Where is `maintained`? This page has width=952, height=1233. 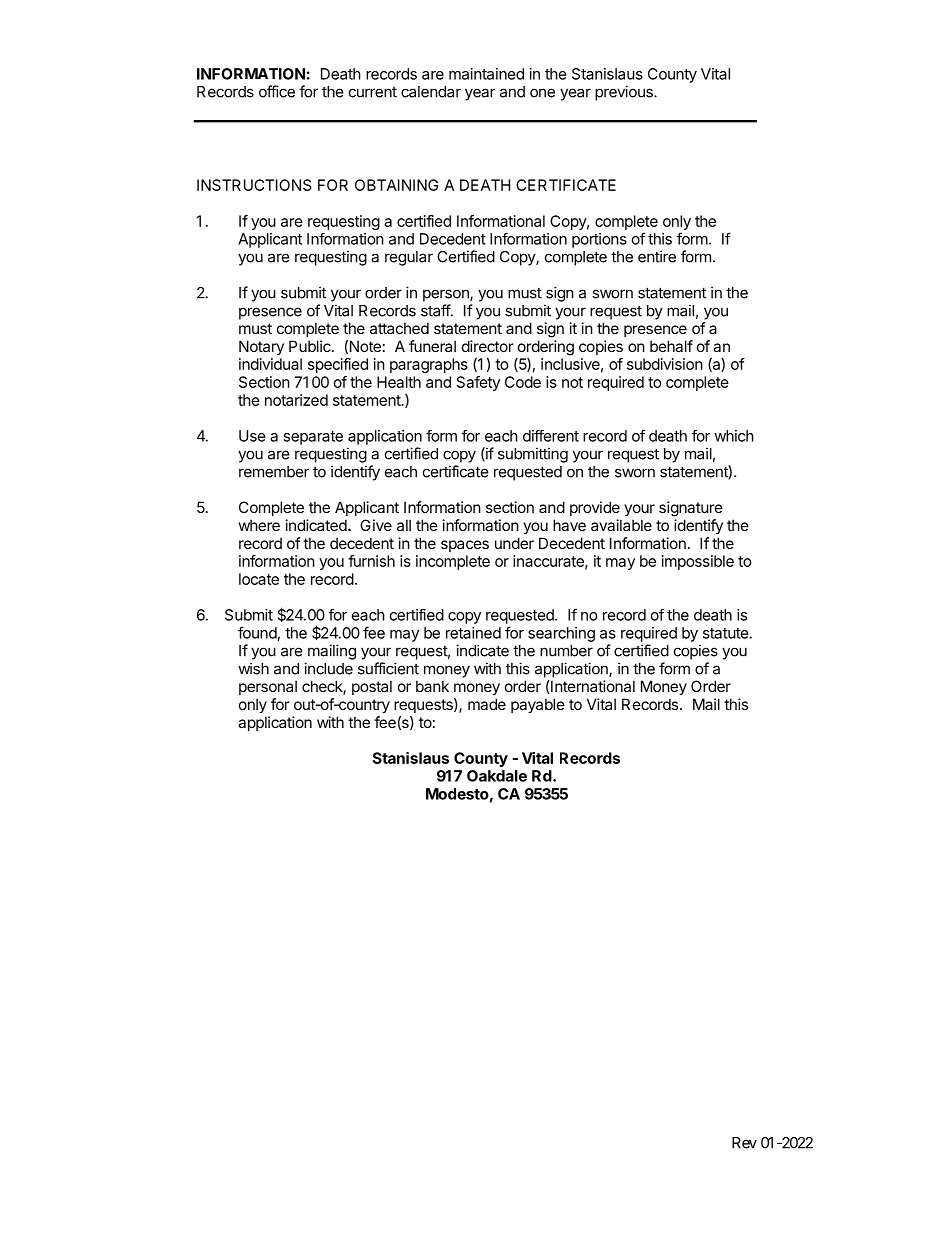 maintained is located at coordinates (486, 74).
